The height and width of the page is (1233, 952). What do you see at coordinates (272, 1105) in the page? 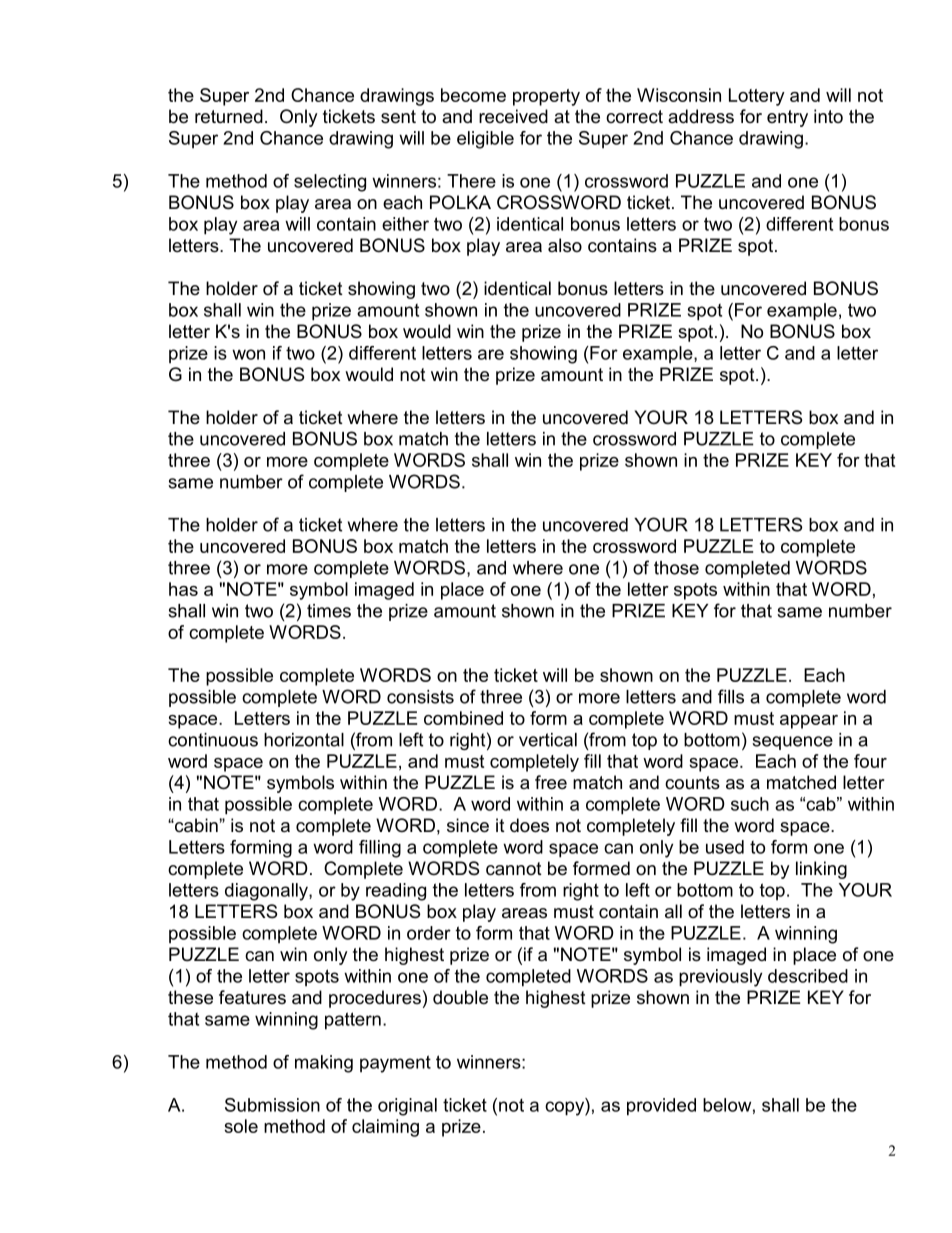
I see `Submission` at bounding box center [272, 1105].
